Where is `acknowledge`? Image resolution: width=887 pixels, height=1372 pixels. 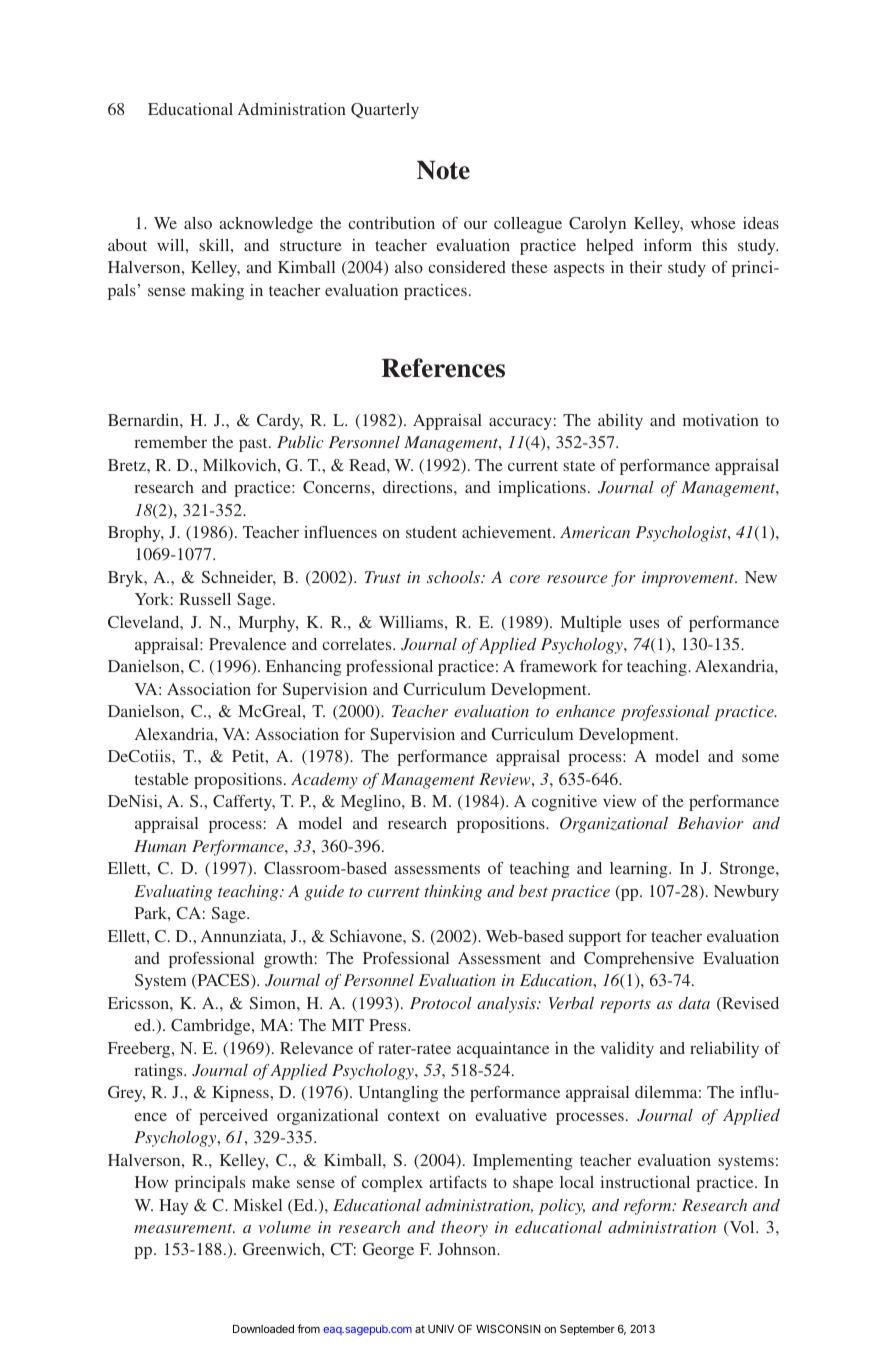
acknowledge is located at coordinates (266, 225).
